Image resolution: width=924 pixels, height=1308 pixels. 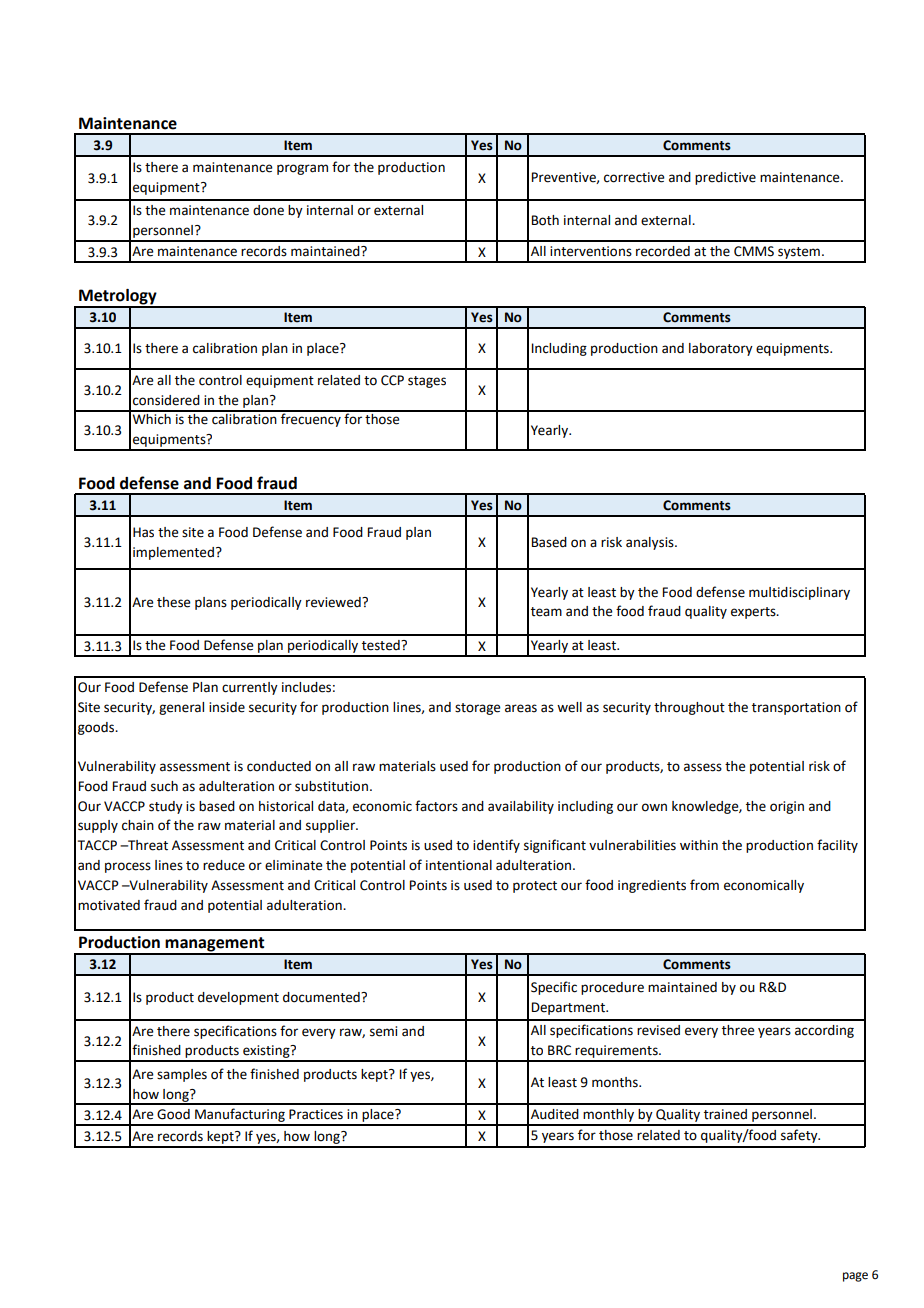 What do you see at coordinates (545, 220) in the screenshot?
I see `Both` at bounding box center [545, 220].
